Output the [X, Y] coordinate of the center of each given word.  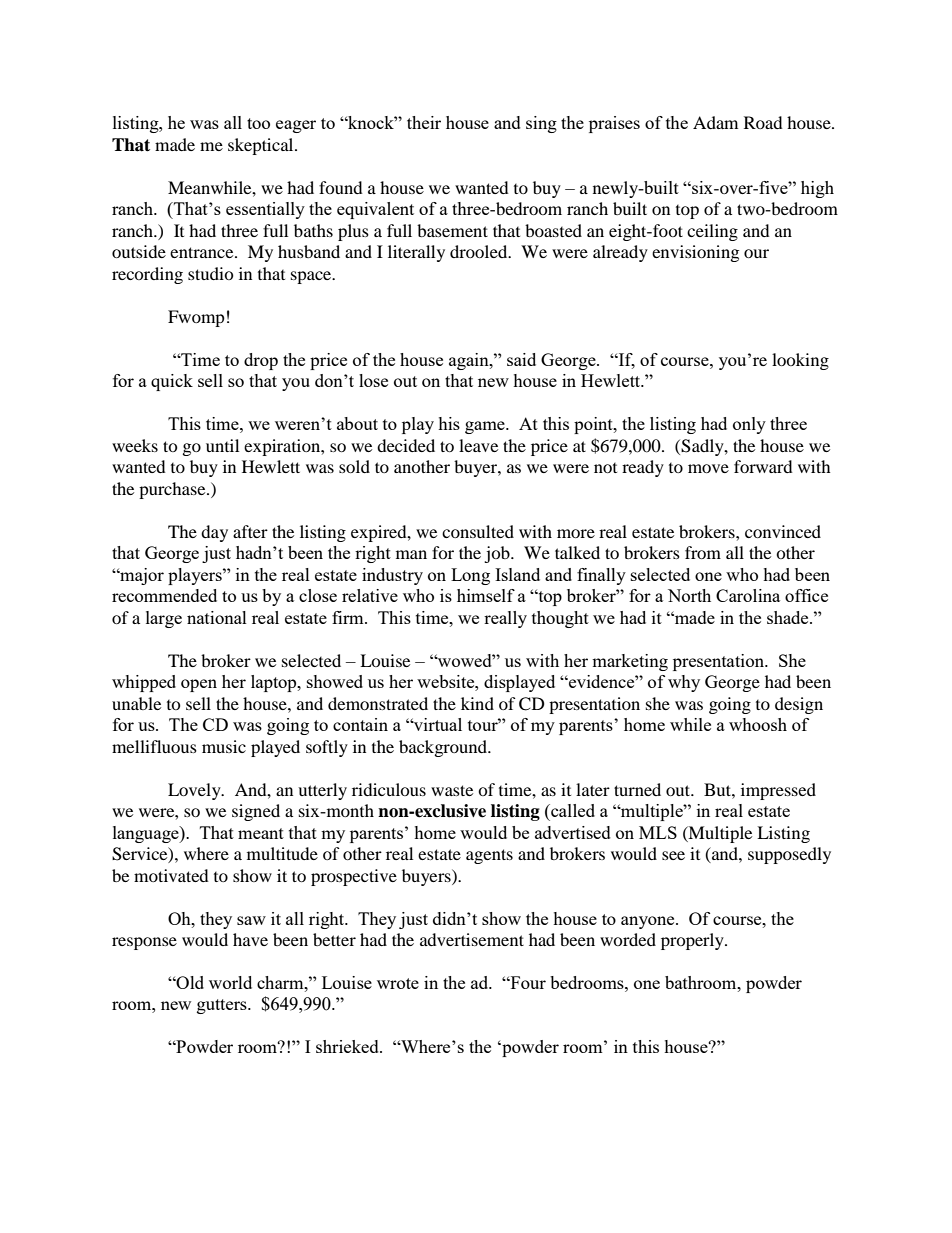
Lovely [195, 791]
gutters [223, 1006]
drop [261, 361]
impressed [778, 791]
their [424, 122]
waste [452, 790]
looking [800, 361]
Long [470, 576]
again [470, 361]
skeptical [262, 146]
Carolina [748, 595]
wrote [398, 983]
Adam [715, 122]
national [217, 617]
